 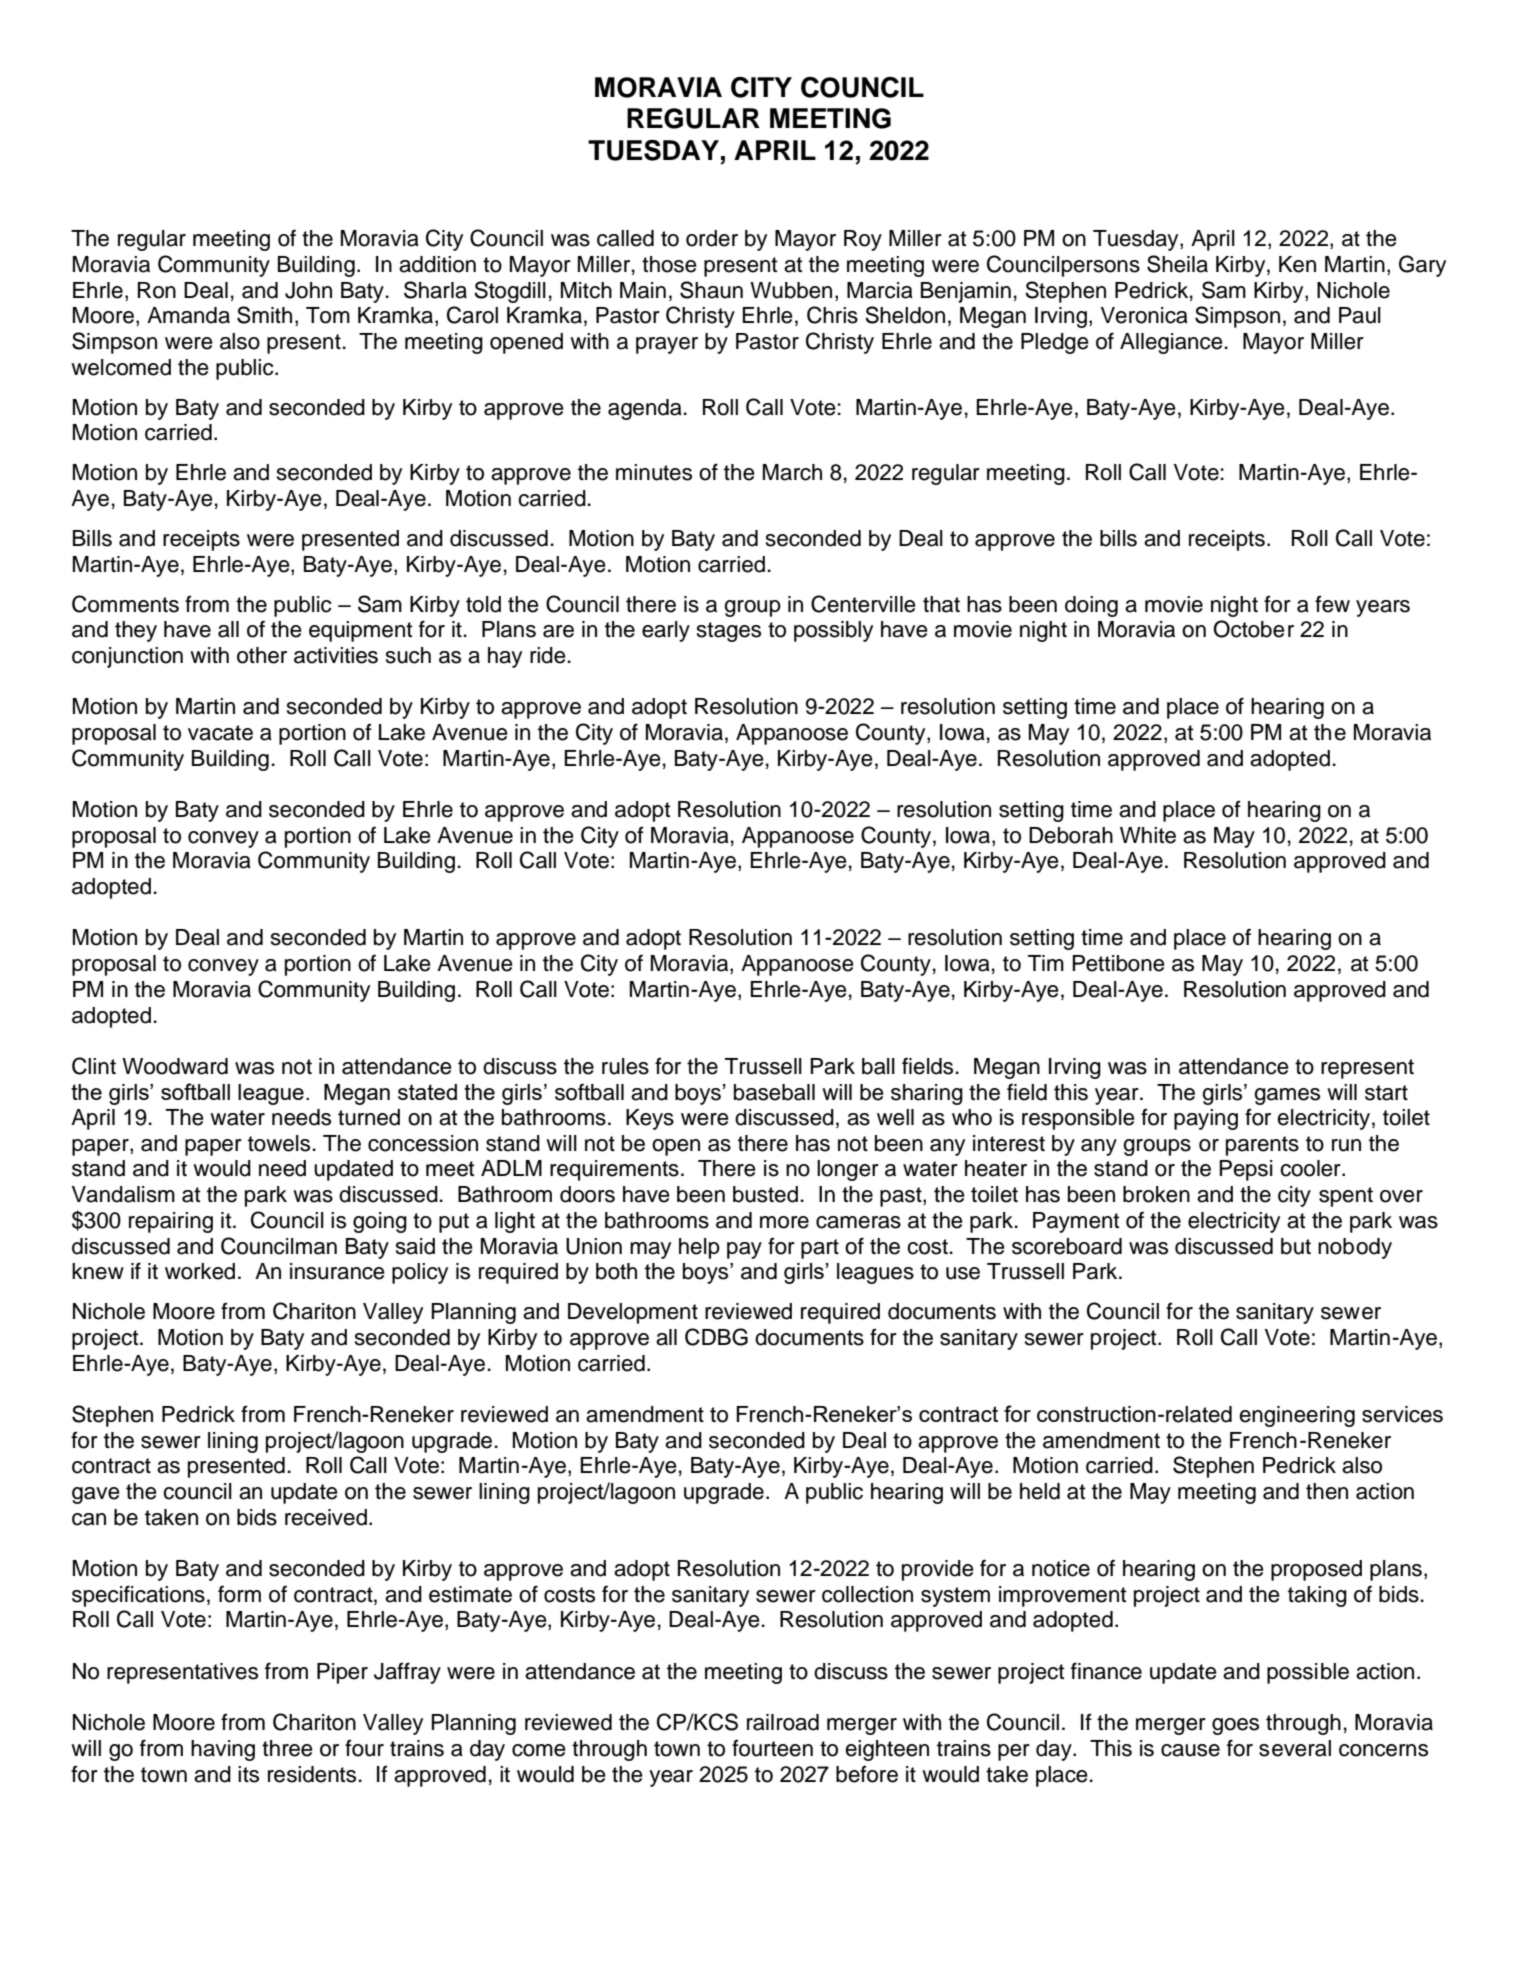 I want to click on Shaun, so click(x=711, y=290).
